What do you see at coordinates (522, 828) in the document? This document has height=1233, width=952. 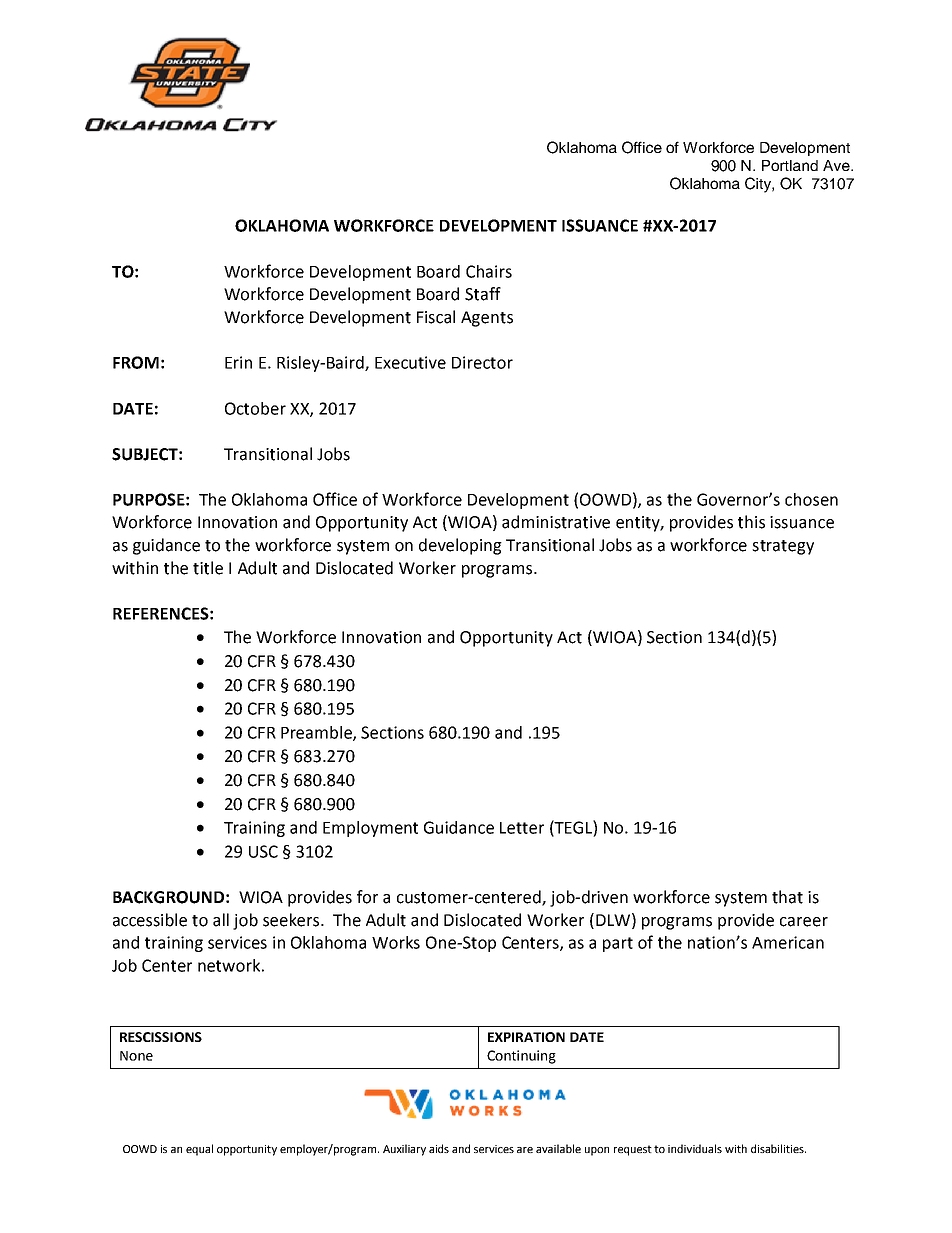 I see `Letter` at bounding box center [522, 828].
